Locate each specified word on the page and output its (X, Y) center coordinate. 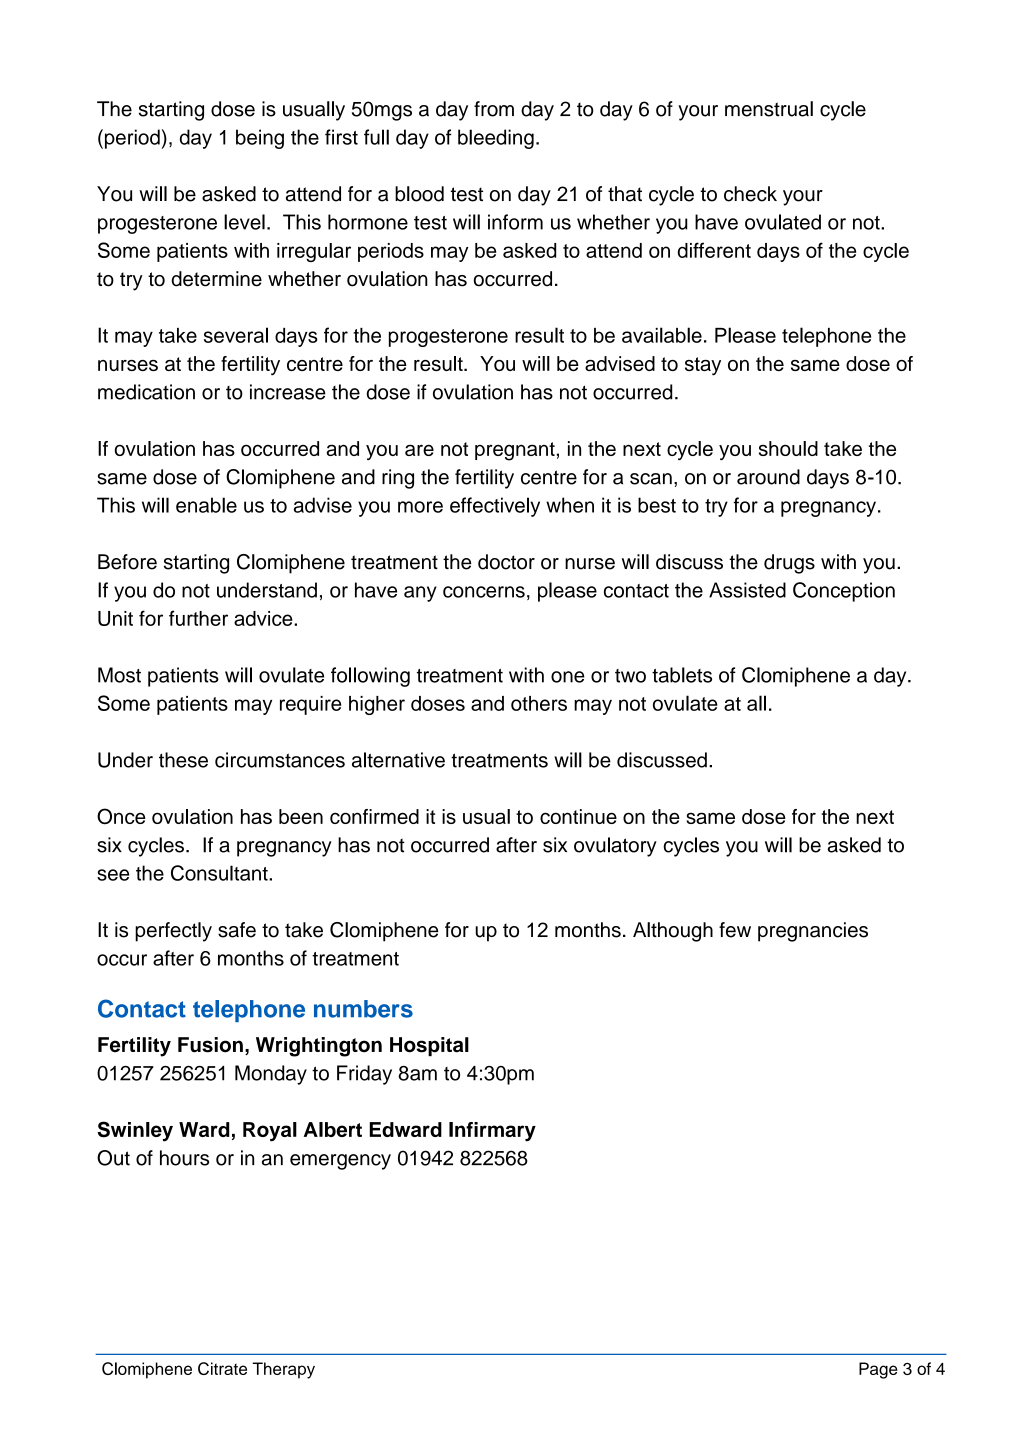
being (260, 139)
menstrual (769, 109)
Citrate (222, 1368)
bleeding (496, 139)
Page (878, 1370)
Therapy (283, 1370)
